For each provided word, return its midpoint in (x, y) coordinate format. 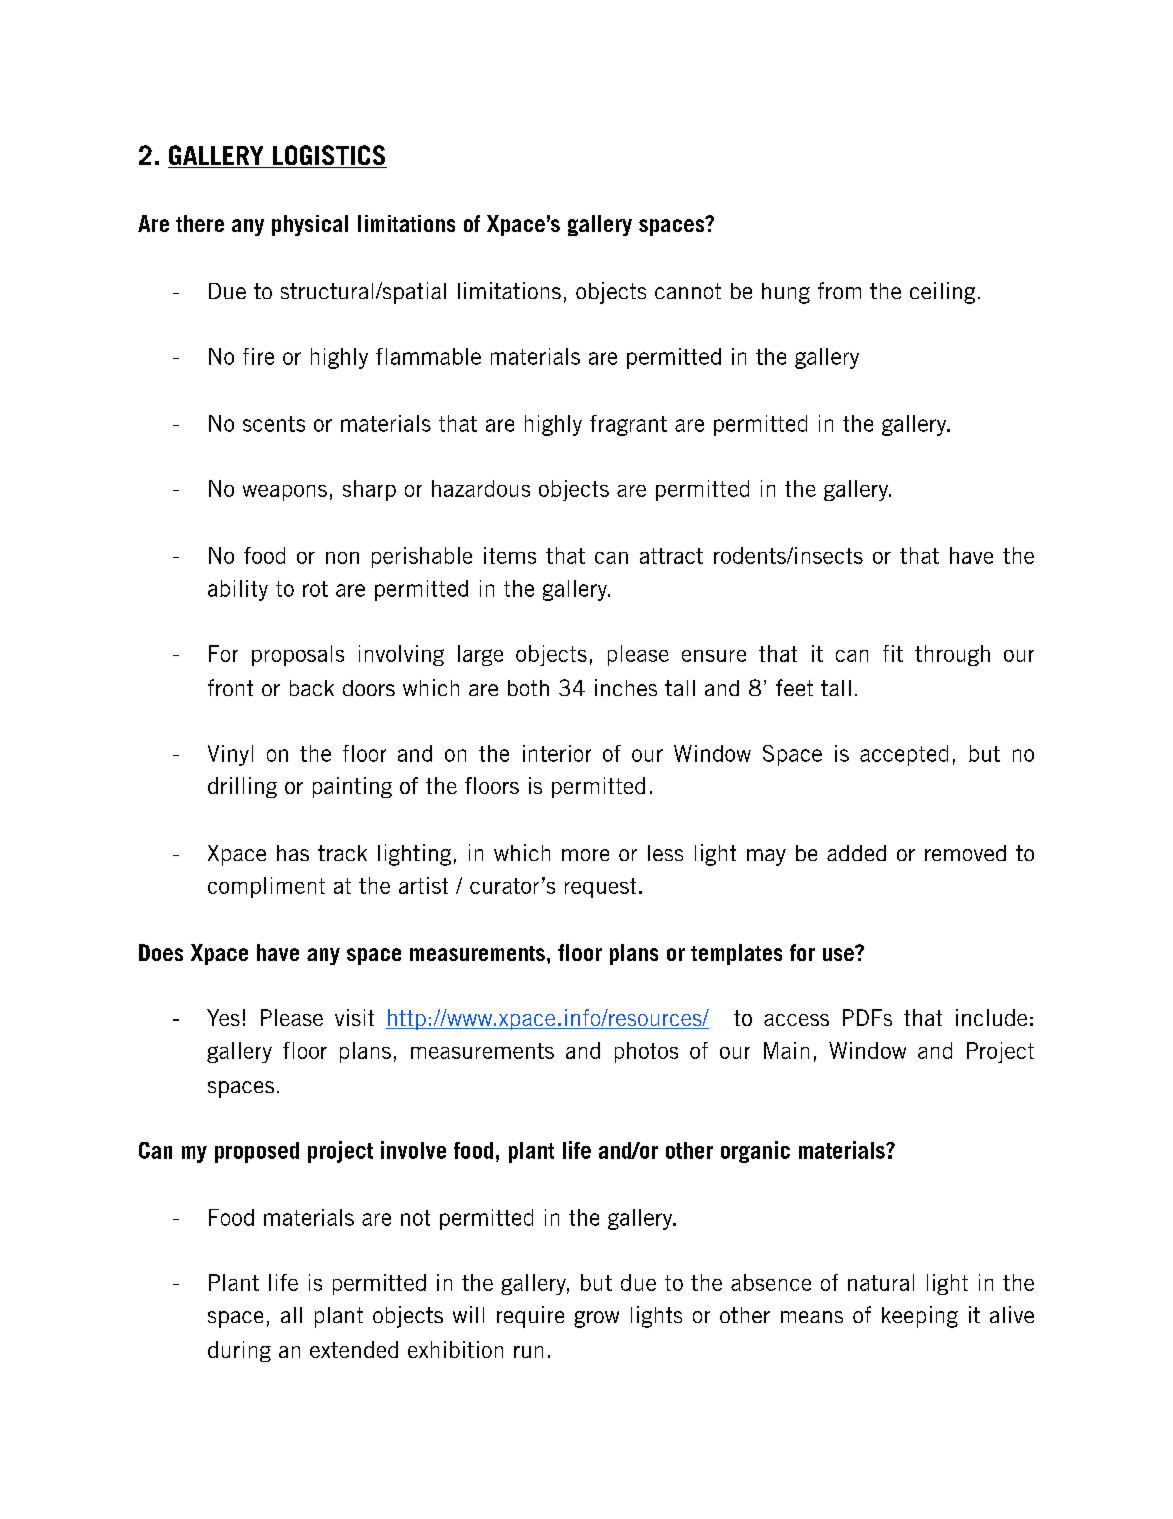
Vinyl (230, 755)
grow (596, 1319)
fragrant (628, 425)
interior (557, 753)
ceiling (942, 293)
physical (310, 225)
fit (893, 653)
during (239, 1351)
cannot (688, 291)
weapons (285, 493)
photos (646, 1052)
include (991, 1017)
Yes (223, 1017)
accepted (904, 755)
